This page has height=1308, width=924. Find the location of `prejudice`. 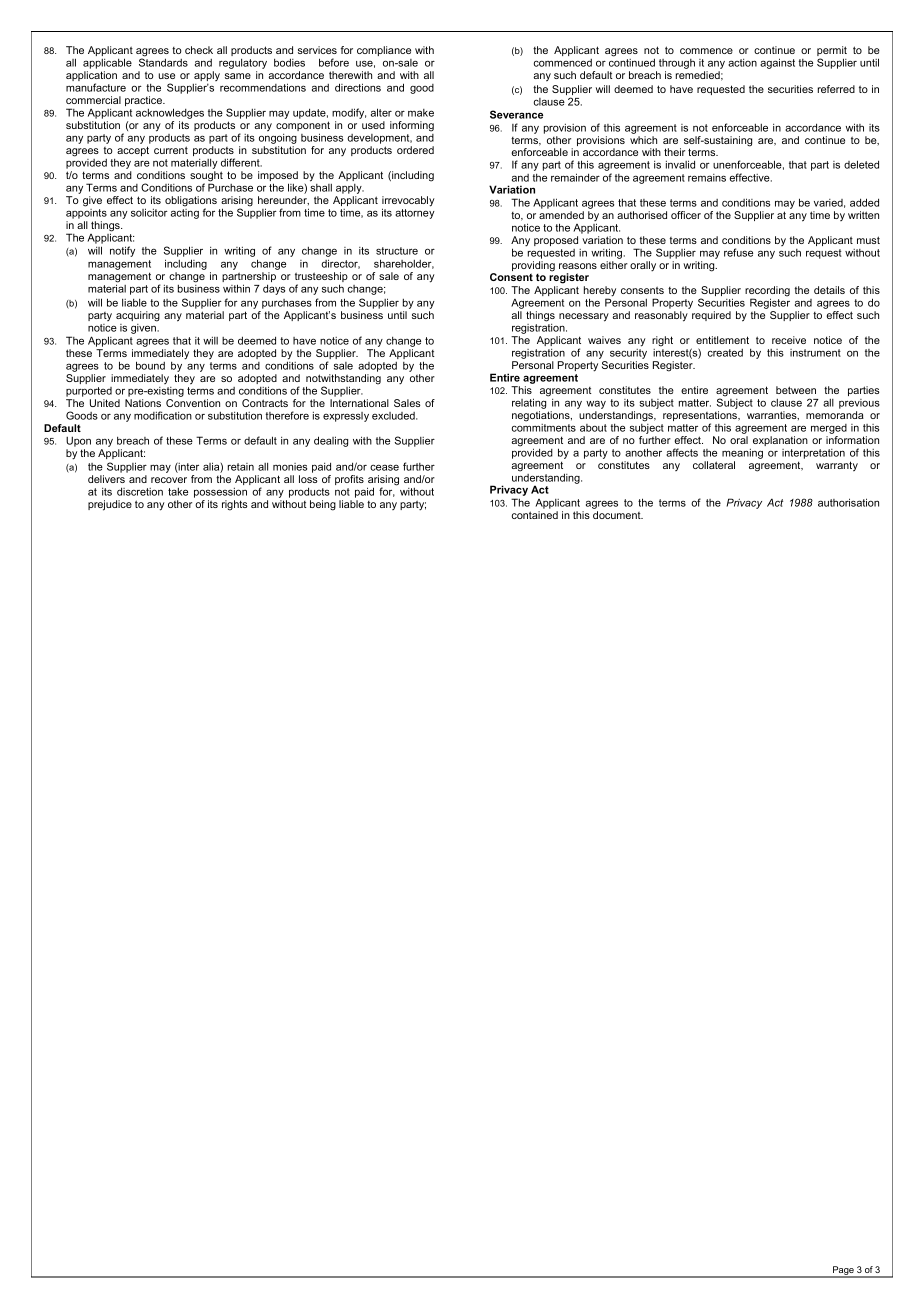

prejudice is located at coordinates (110, 505).
